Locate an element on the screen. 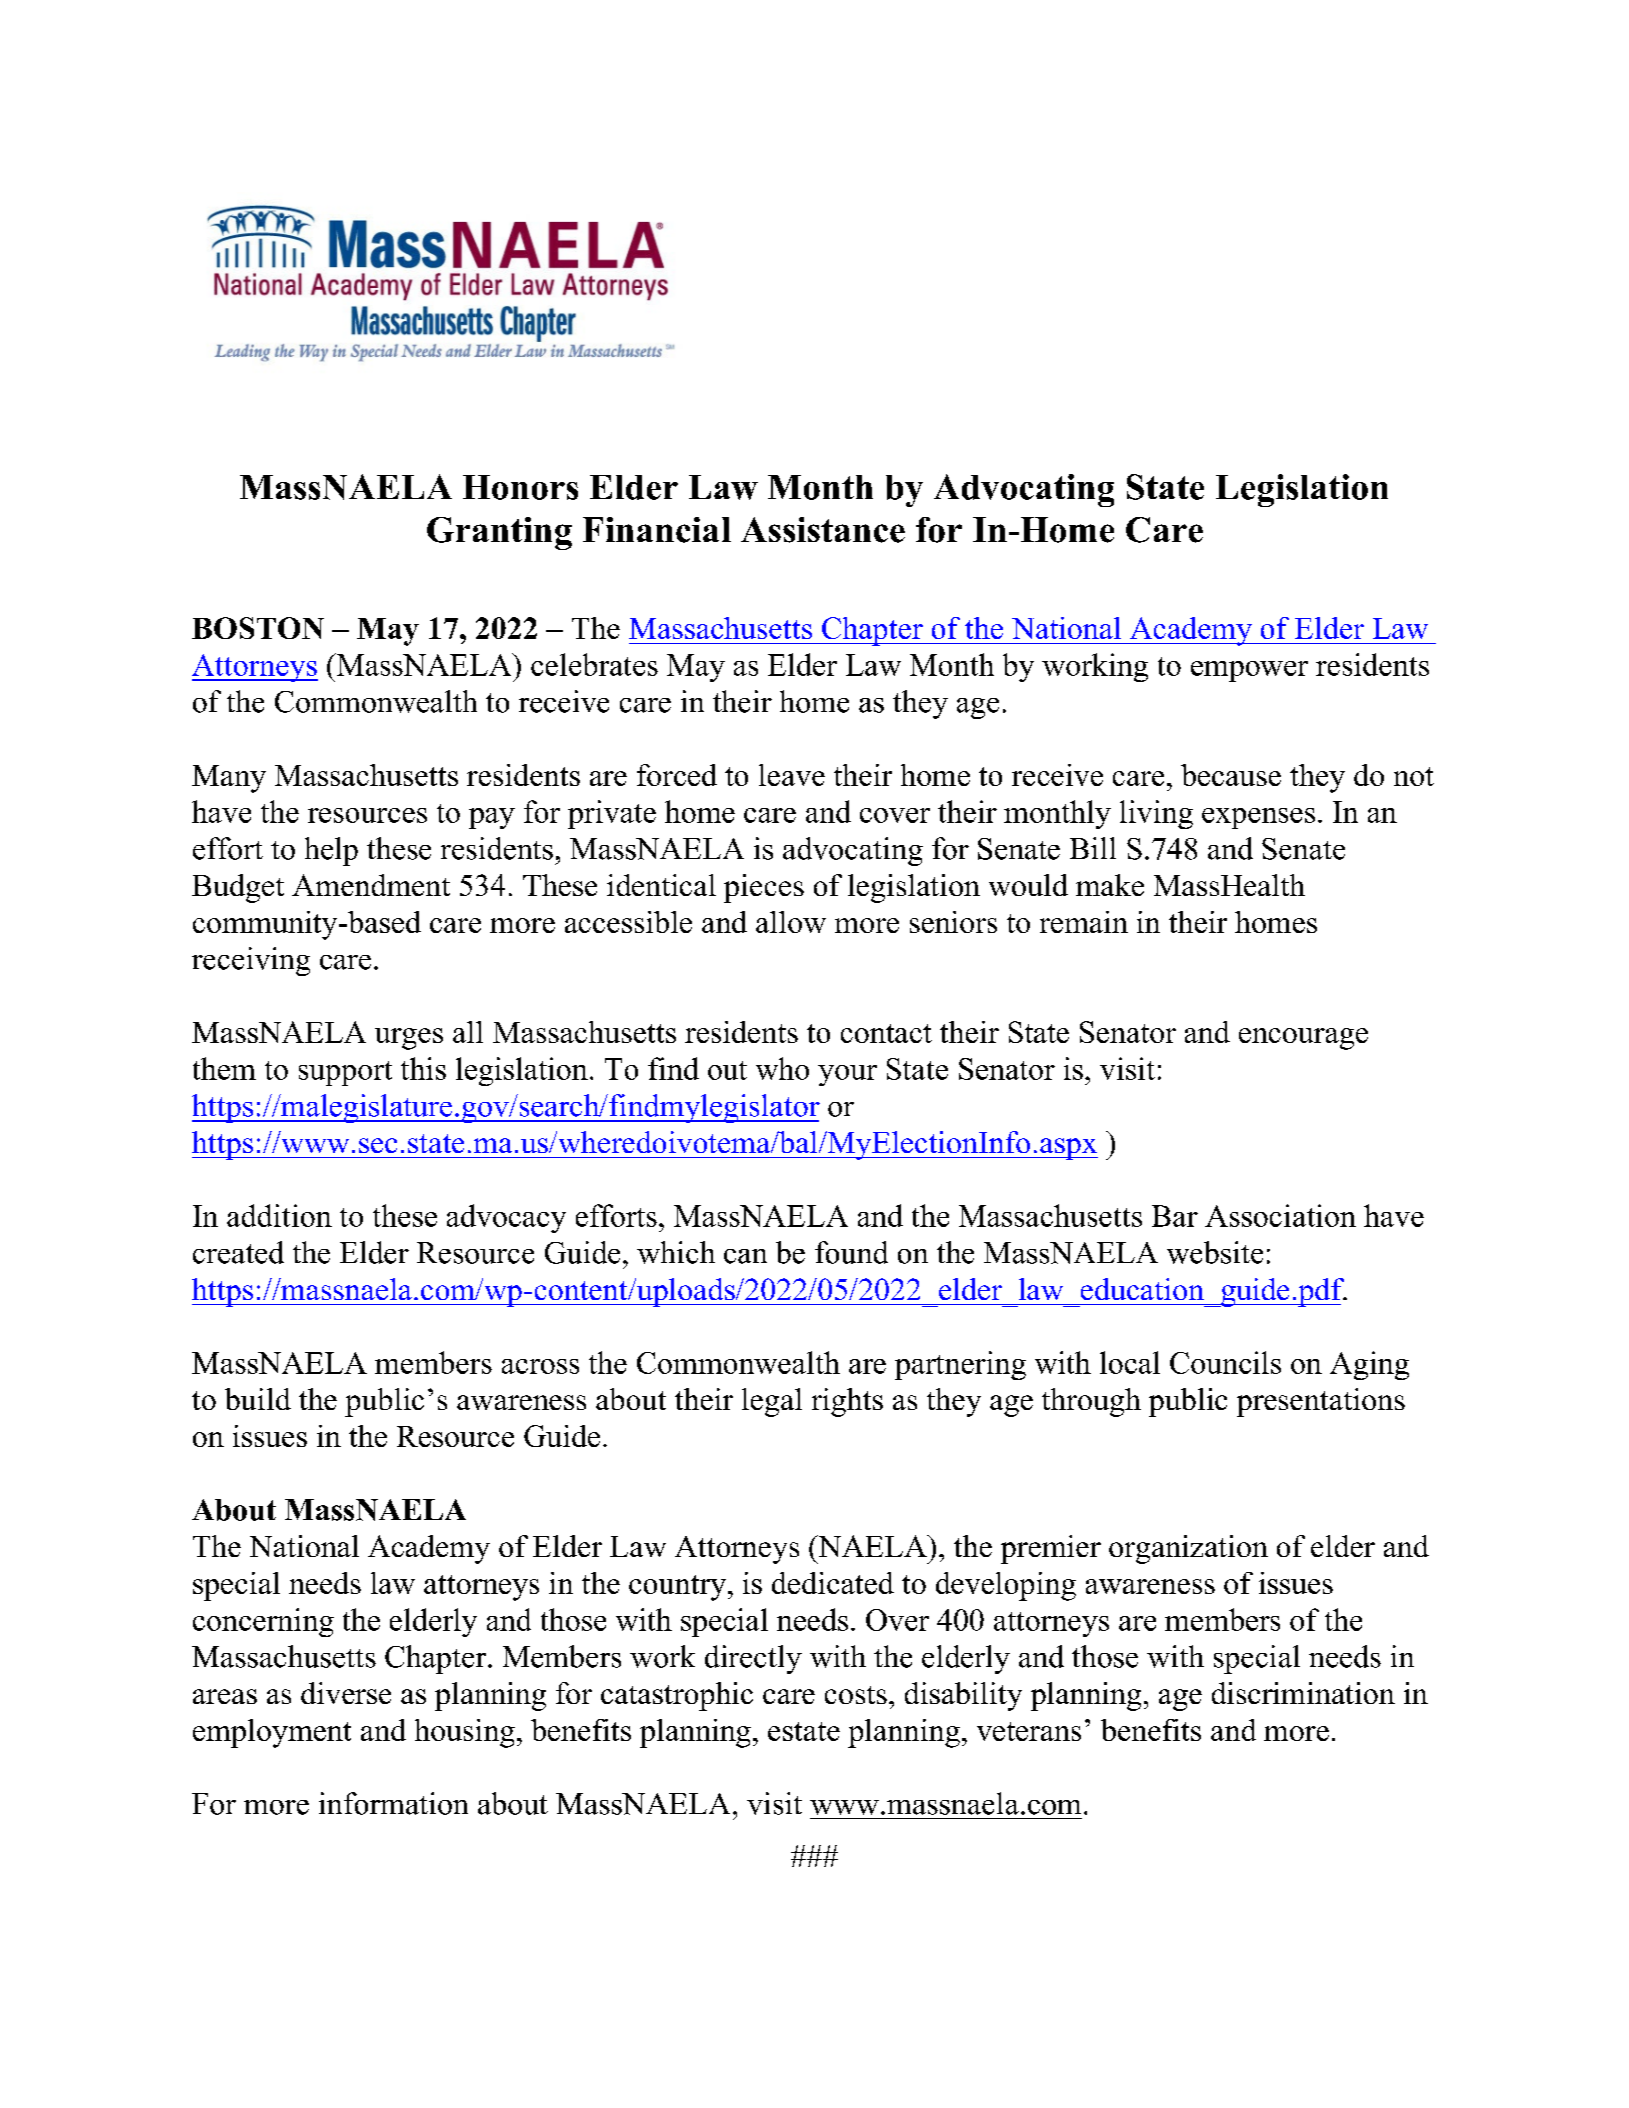 The height and width of the screenshot is (2108, 1629). Association is located at coordinates (1280, 1215).
